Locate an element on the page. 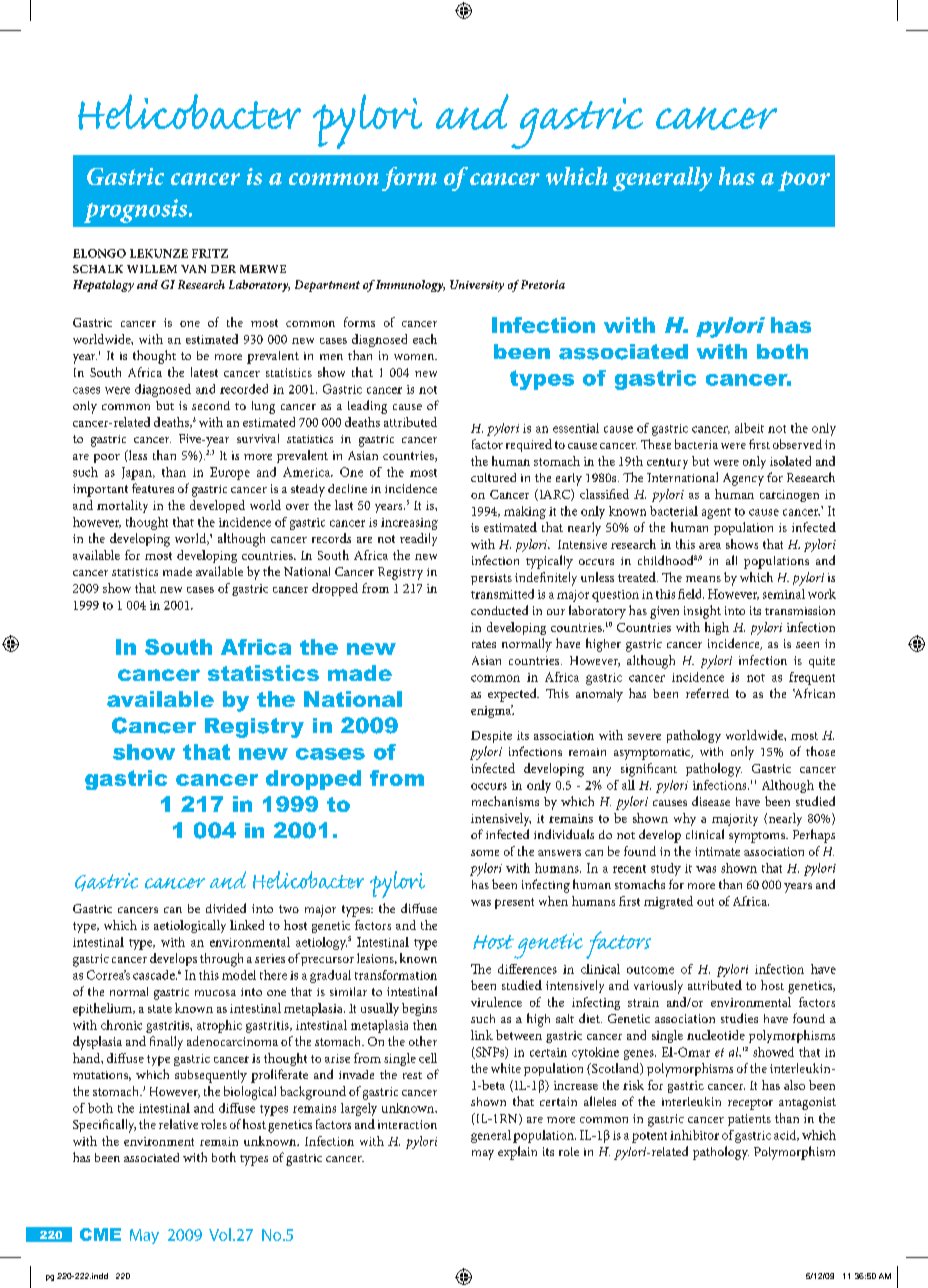 The width and height of the document is (928, 1288). enigma is located at coordinates (492, 711).
